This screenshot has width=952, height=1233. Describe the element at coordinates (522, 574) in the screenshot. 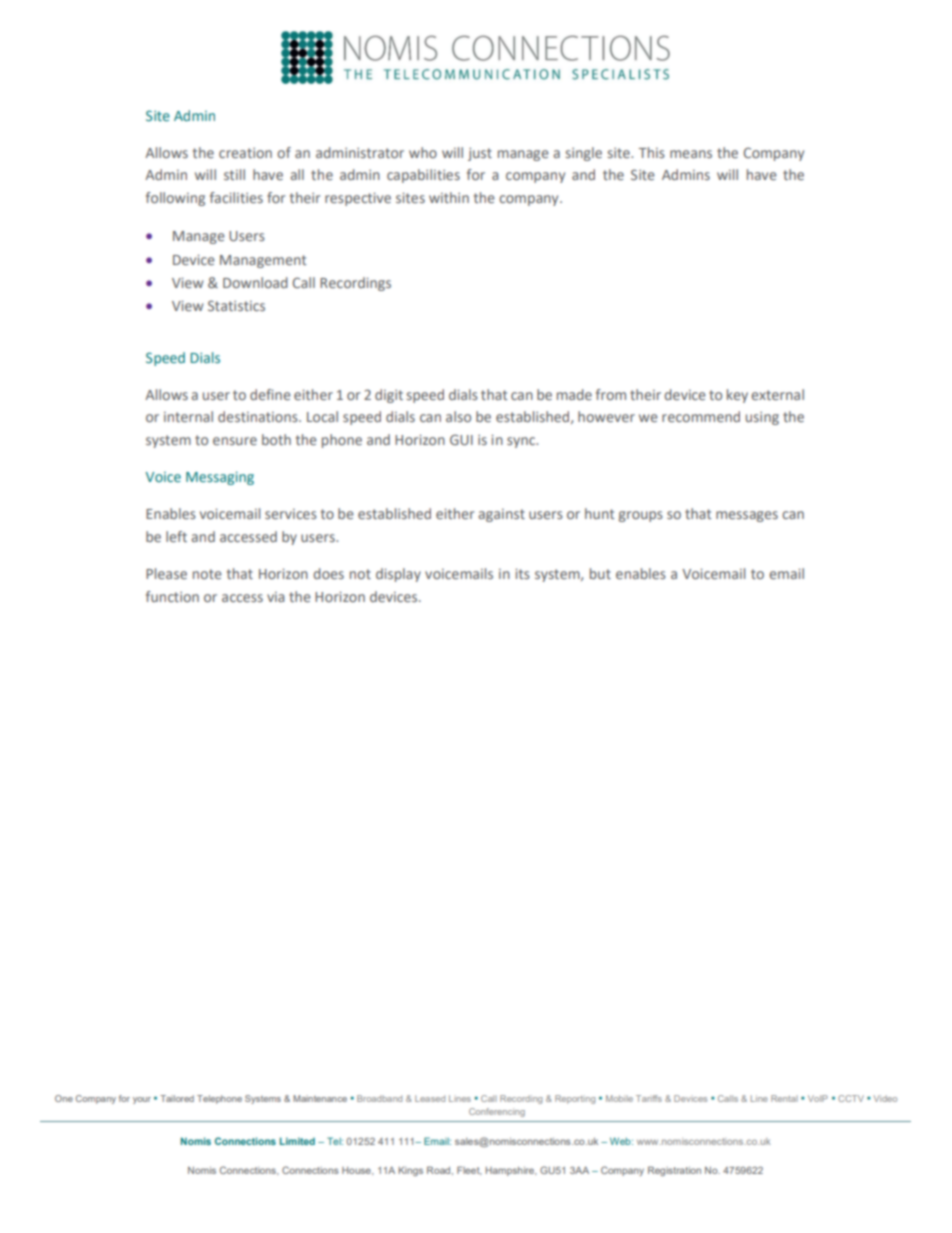

I see `its` at that location.
